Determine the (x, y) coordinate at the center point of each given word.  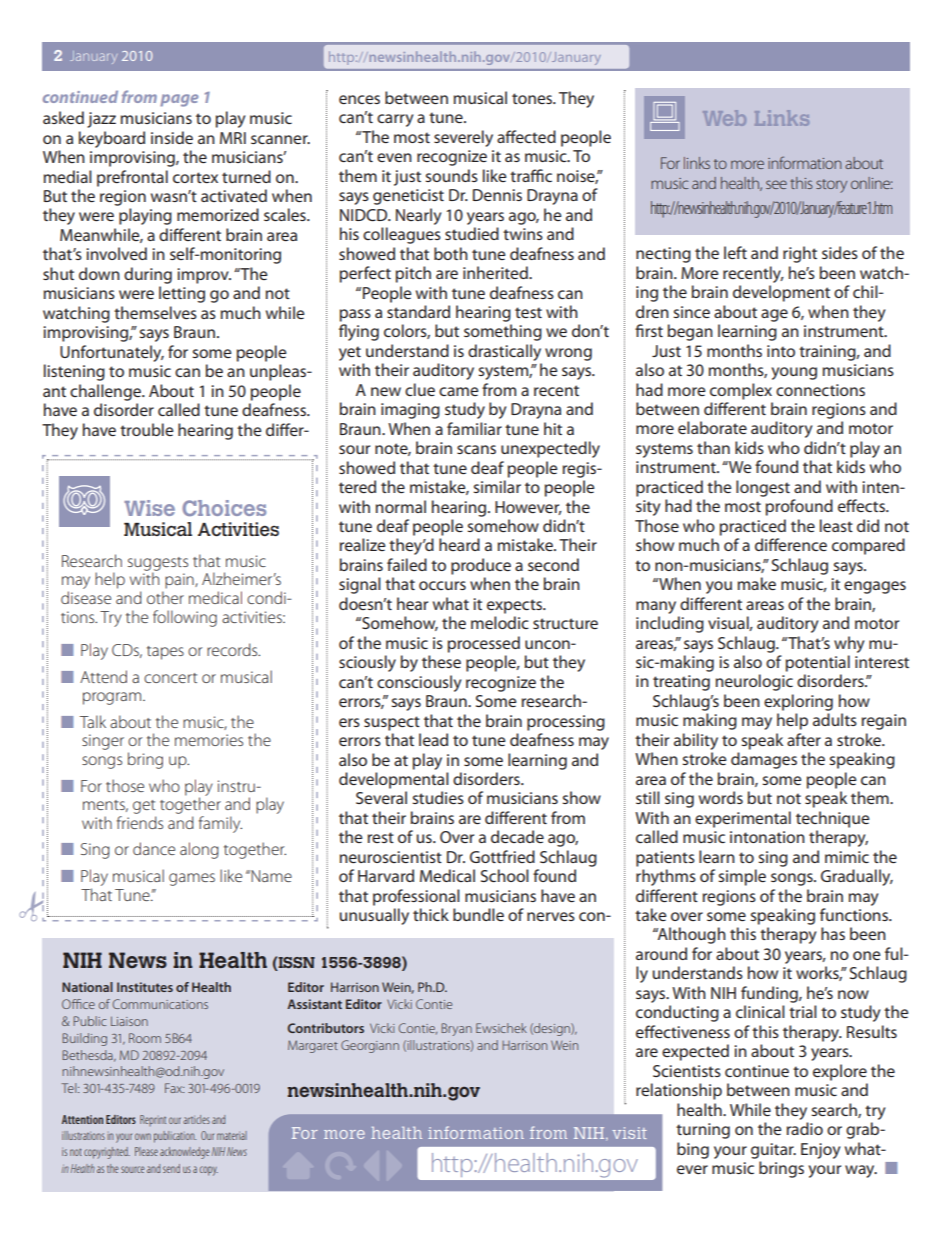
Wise (149, 508)
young (794, 373)
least (836, 525)
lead (433, 739)
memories (209, 740)
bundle (478, 914)
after (804, 739)
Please (146, 1151)
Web (724, 118)
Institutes (145, 987)
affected (526, 136)
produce (481, 566)
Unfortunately (112, 353)
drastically (504, 352)
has (833, 933)
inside (172, 137)
